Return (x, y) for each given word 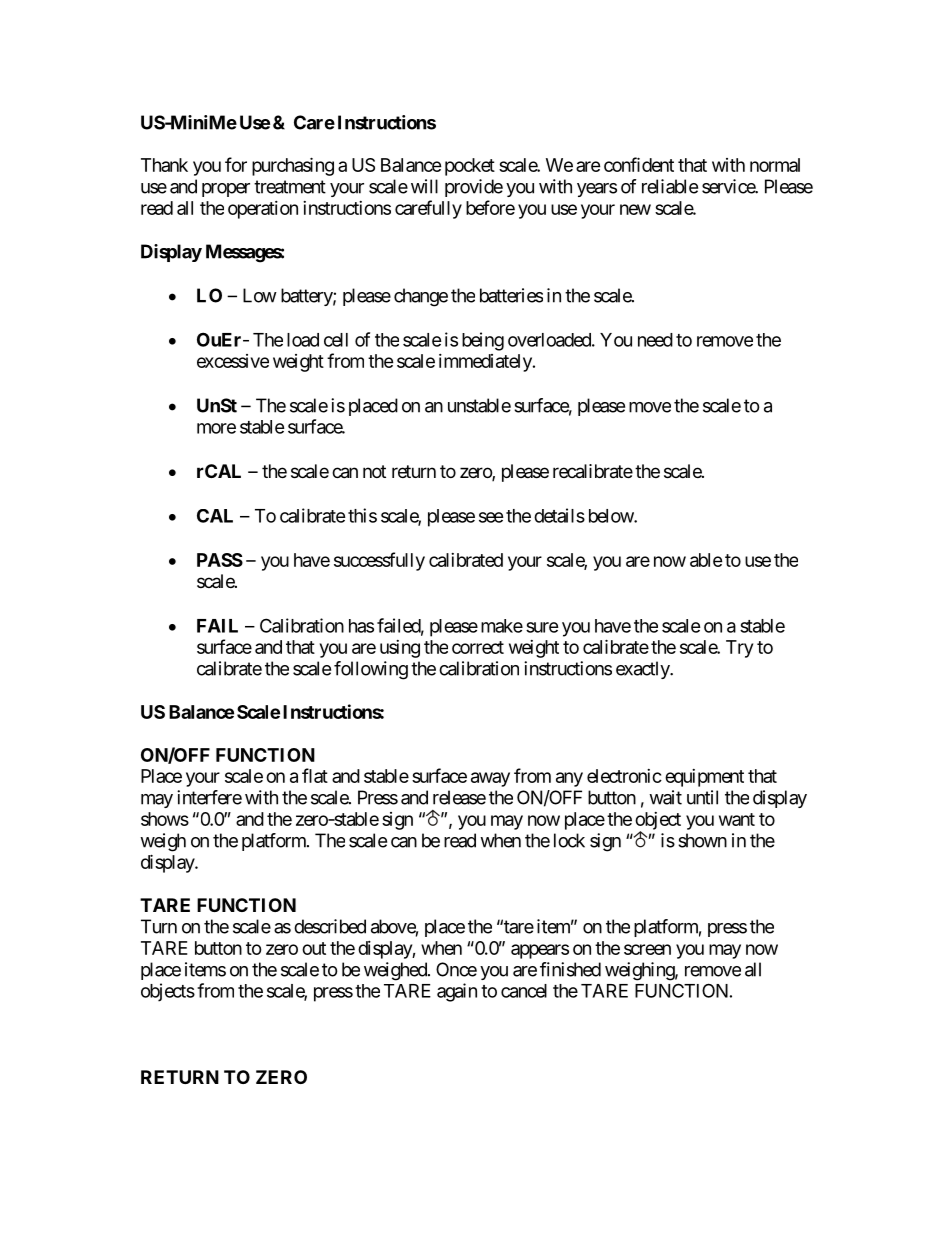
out (314, 948)
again (457, 992)
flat (315, 775)
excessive (233, 361)
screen (647, 949)
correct (478, 647)
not (374, 471)
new (635, 209)
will (424, 186)
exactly (643, 670)
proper (226, 190)
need (655, 340)
